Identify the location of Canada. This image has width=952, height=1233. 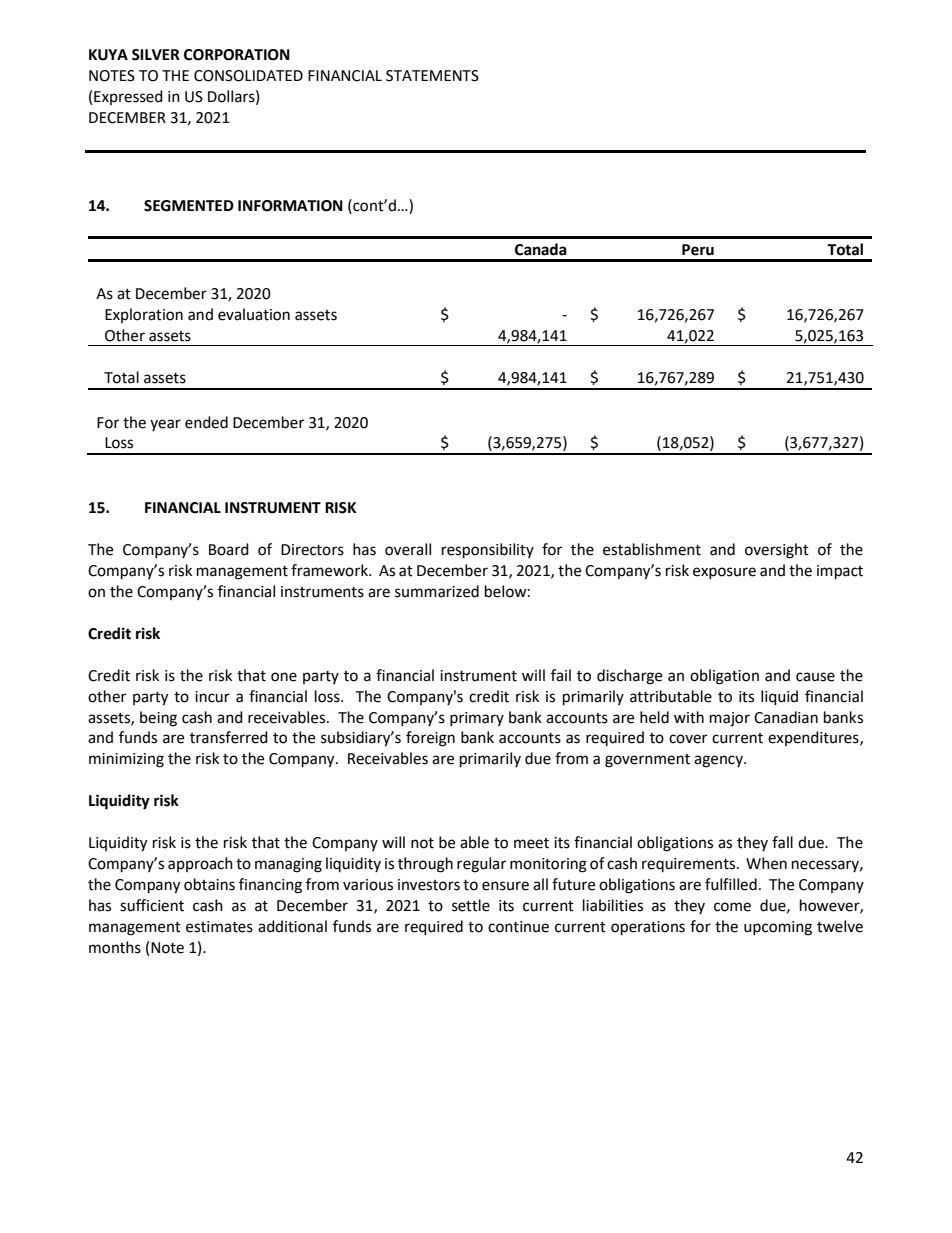
(541, 249).
